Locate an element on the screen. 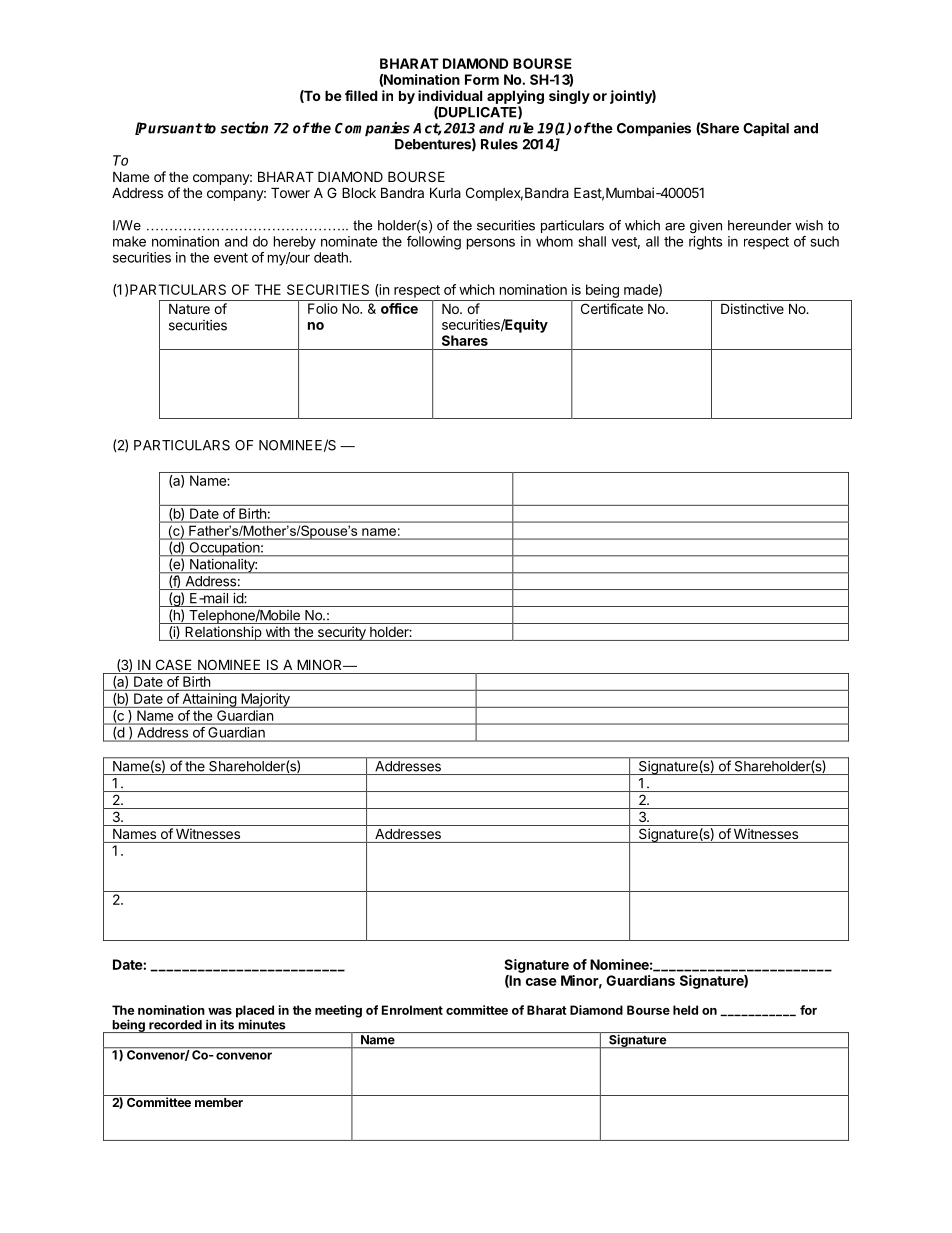 This screenshot has height=1233, width=952. held is located at coordinates (685, 1010).
